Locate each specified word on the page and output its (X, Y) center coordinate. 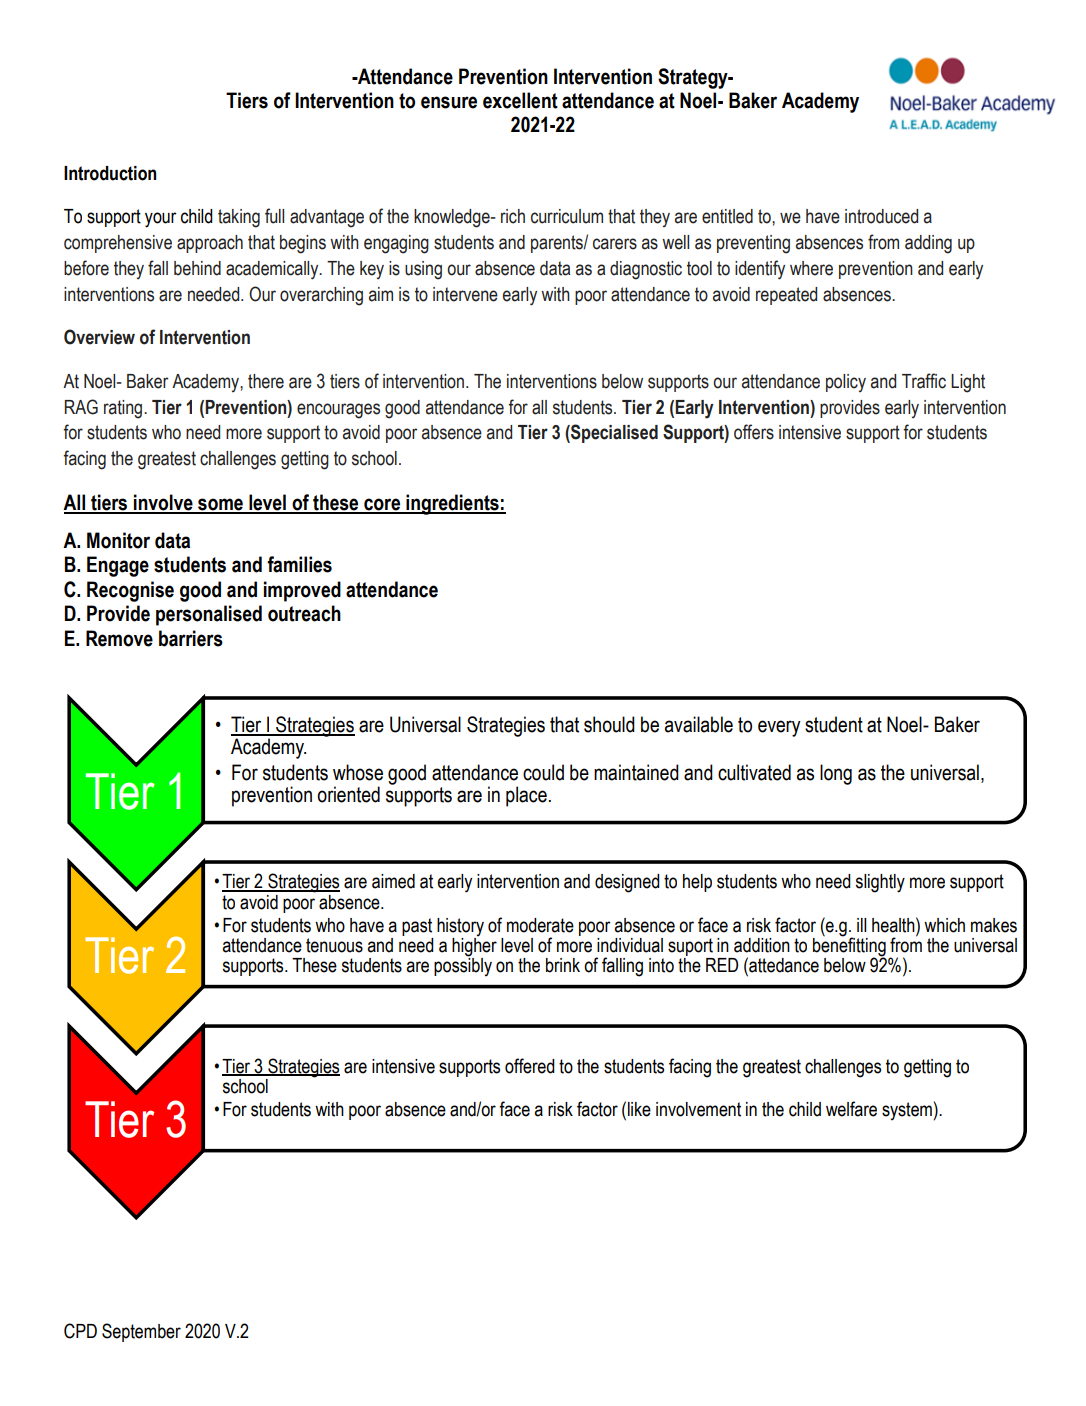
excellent (520, 100)
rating (124, 409)
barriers (191, 638)
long (836, 774)
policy (846, 383)
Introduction (110, 173)
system (907, 1111)
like (639, 1109)
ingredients (452, 504)
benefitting (849, 947)
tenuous (334, 945)
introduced (881, 216)
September (141, 1332)
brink (563, 965)
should (609, 724)
